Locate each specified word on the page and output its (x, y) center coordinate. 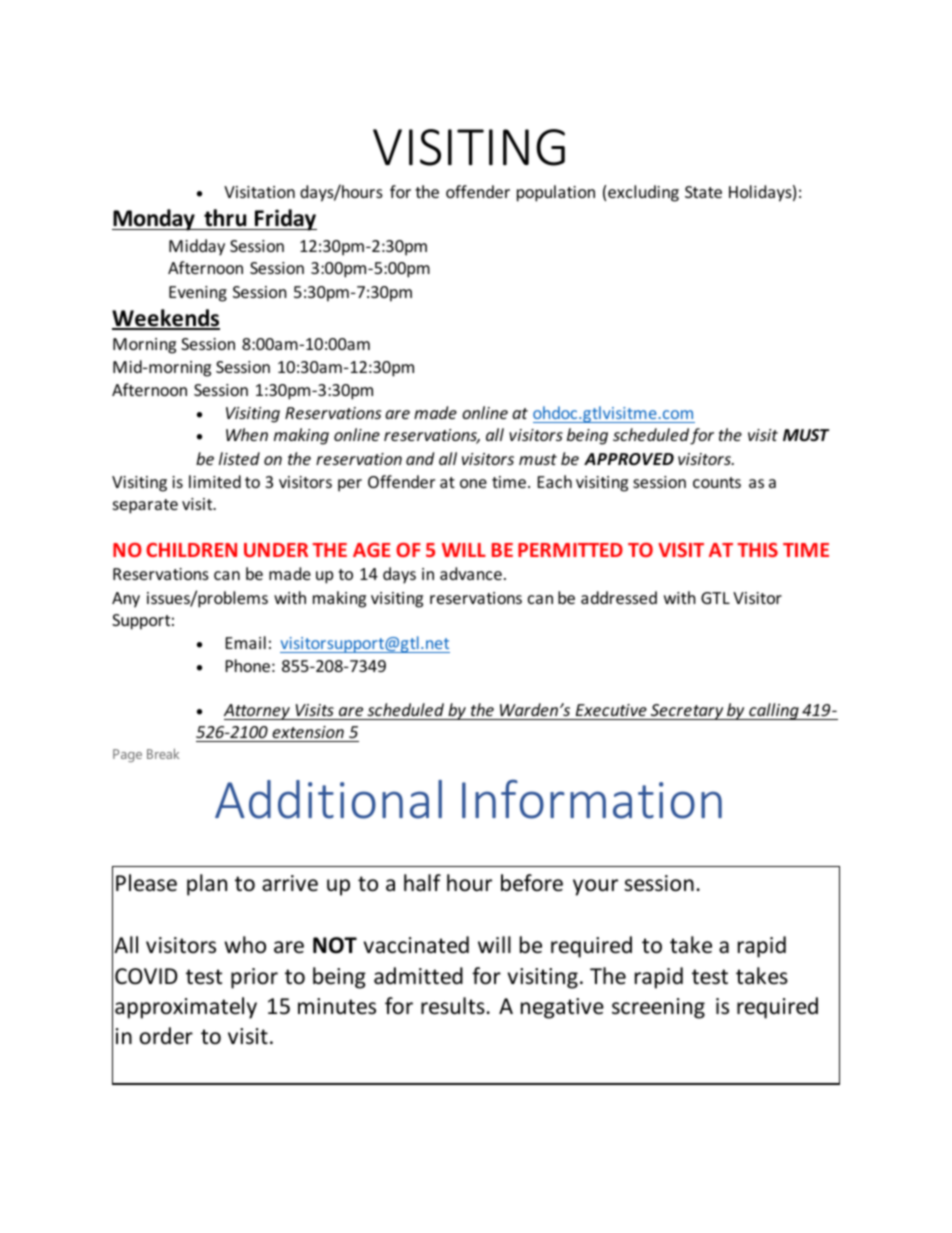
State (703, 192)
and (420, 458)
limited (215, 481)
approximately (186, 1008)
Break (163, 753)
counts (717, 482)
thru (225, 218)
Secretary (687, 712)
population (556, 193)
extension (308, 732)
